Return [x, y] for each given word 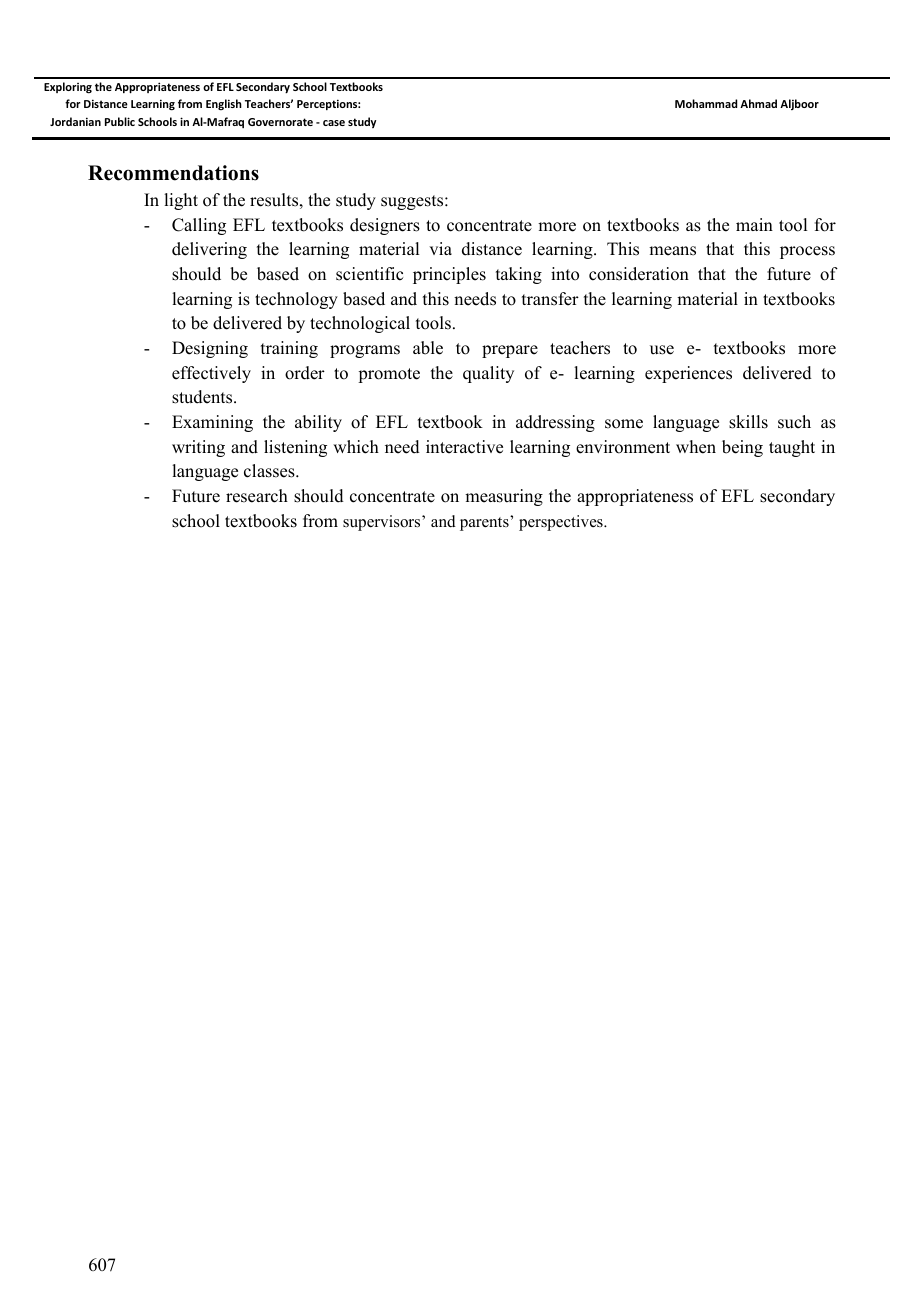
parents [485, 523]
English [224, 104]
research [257, 496]
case [334, 123]
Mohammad [706, 103]
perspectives [562, 523]
